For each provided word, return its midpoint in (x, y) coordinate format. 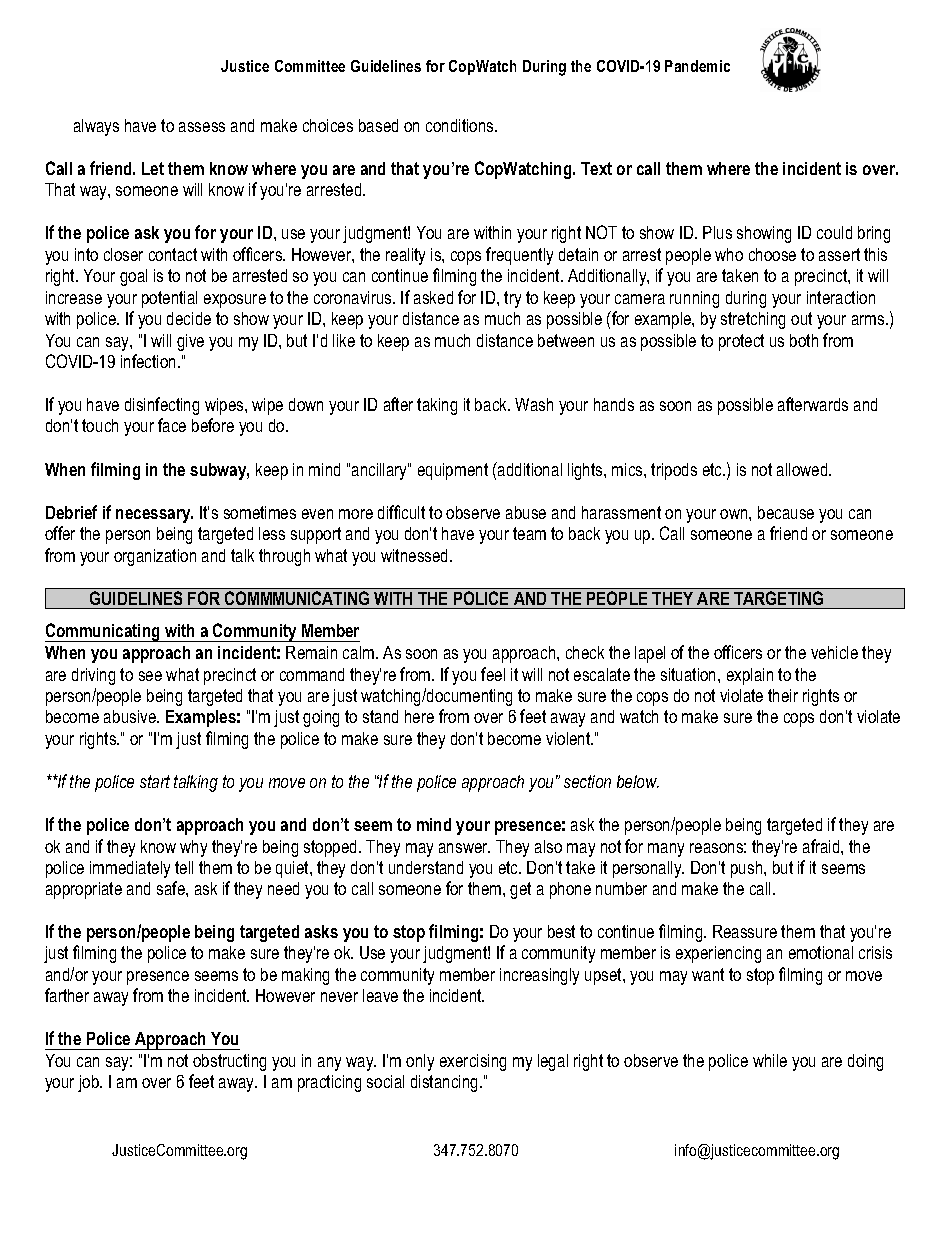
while (770, 1060)
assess (202, 127)
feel (493, 674)
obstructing (229, 1062)
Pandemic (697, 66)
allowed (803, 469)
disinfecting (162, 406)
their (783, 695)
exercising (473, 1062)
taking (437, 406)
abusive (131, 716)
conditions (461, 125)
